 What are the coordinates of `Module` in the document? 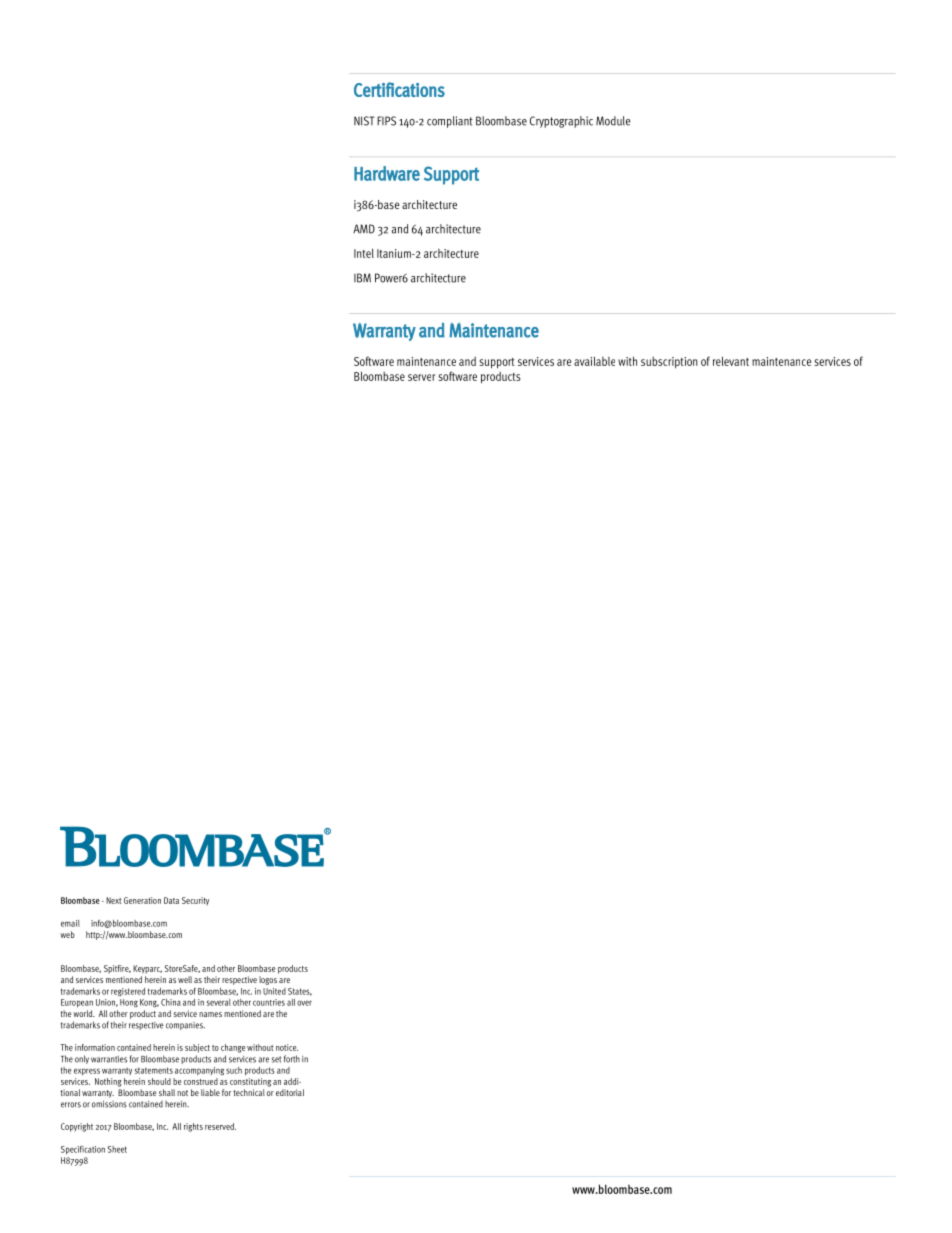 It's located at (613, 121).
